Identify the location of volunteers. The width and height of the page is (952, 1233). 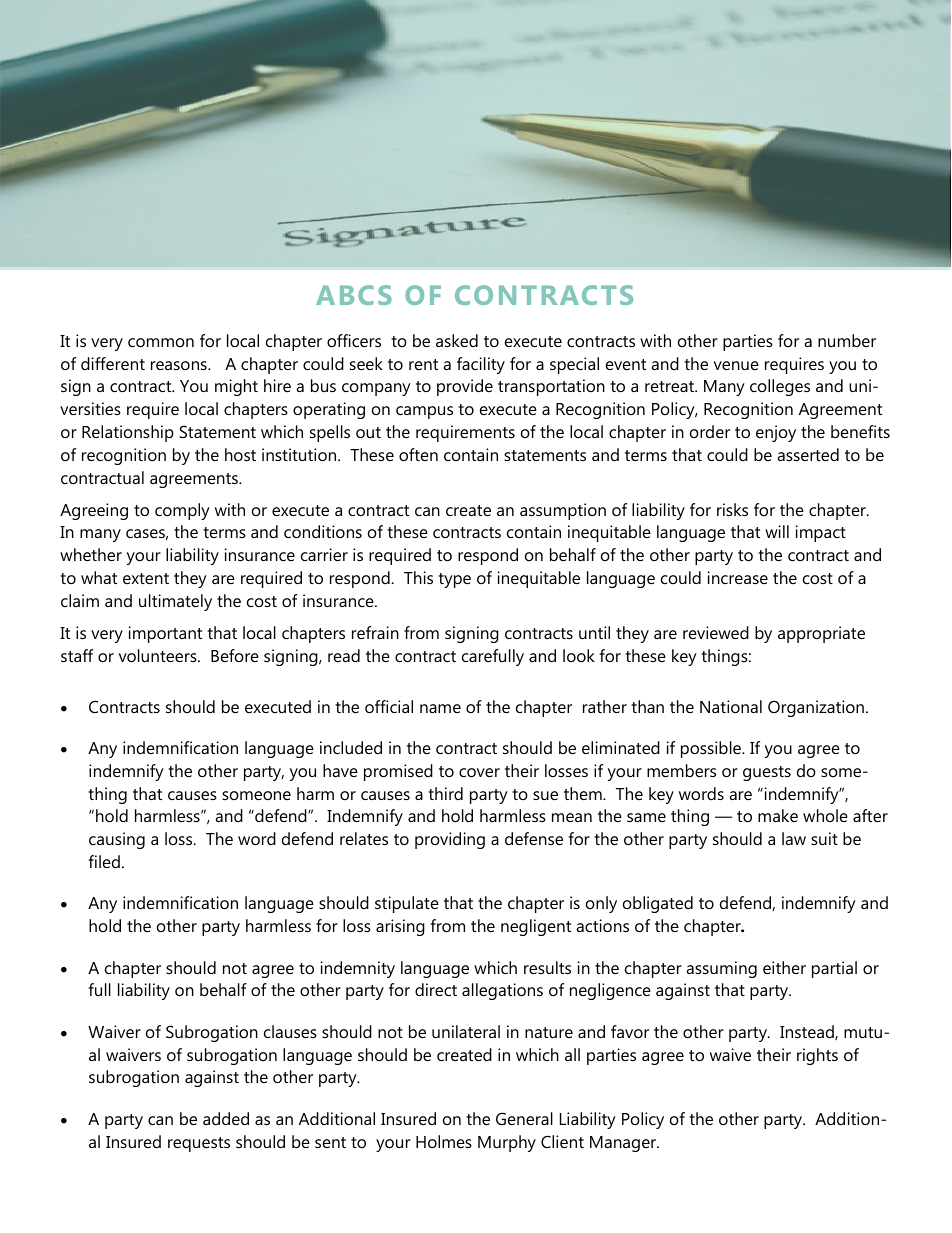
(159, 655).
